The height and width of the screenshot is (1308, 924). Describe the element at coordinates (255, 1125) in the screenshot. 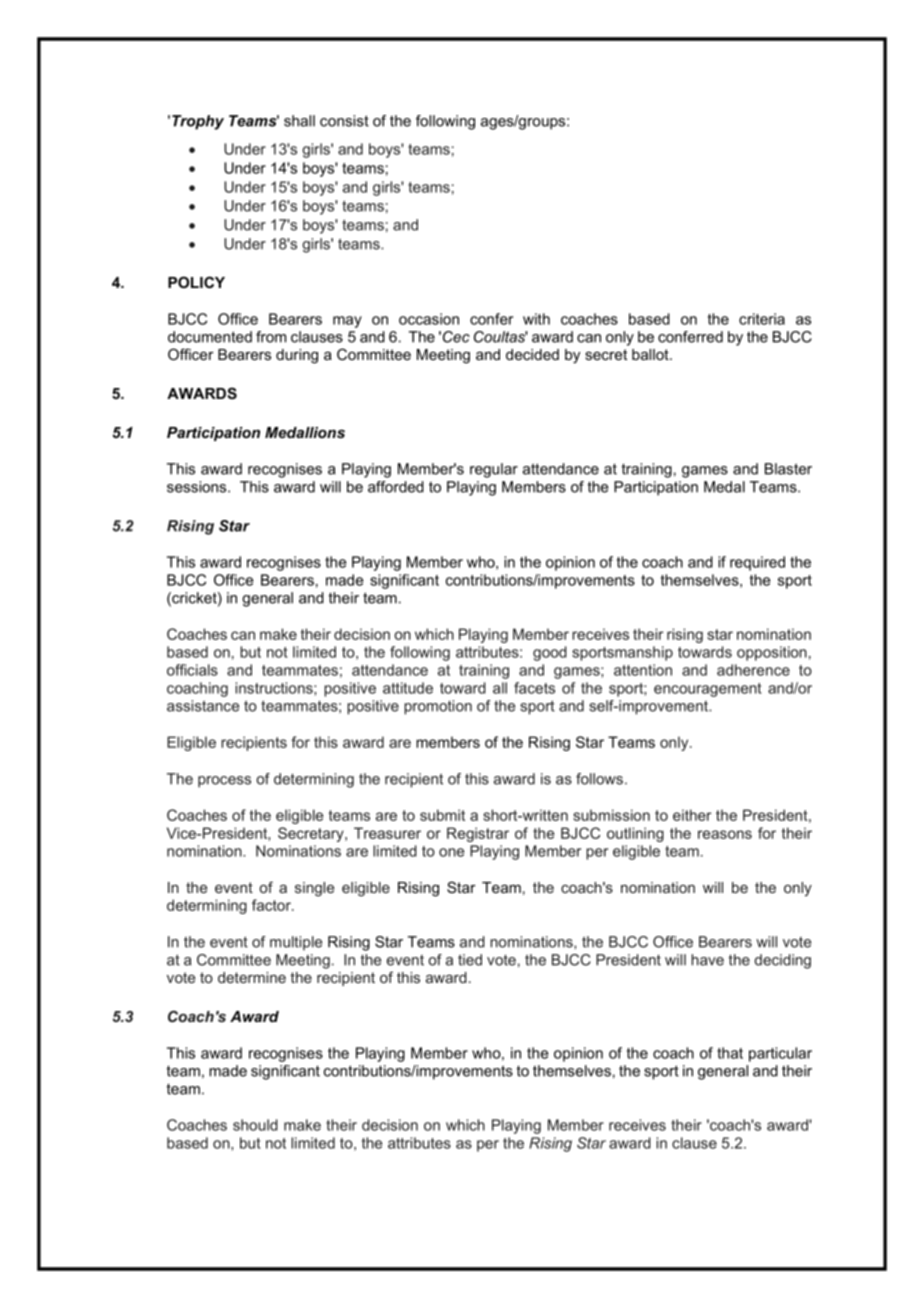

I see `should` at that location.
